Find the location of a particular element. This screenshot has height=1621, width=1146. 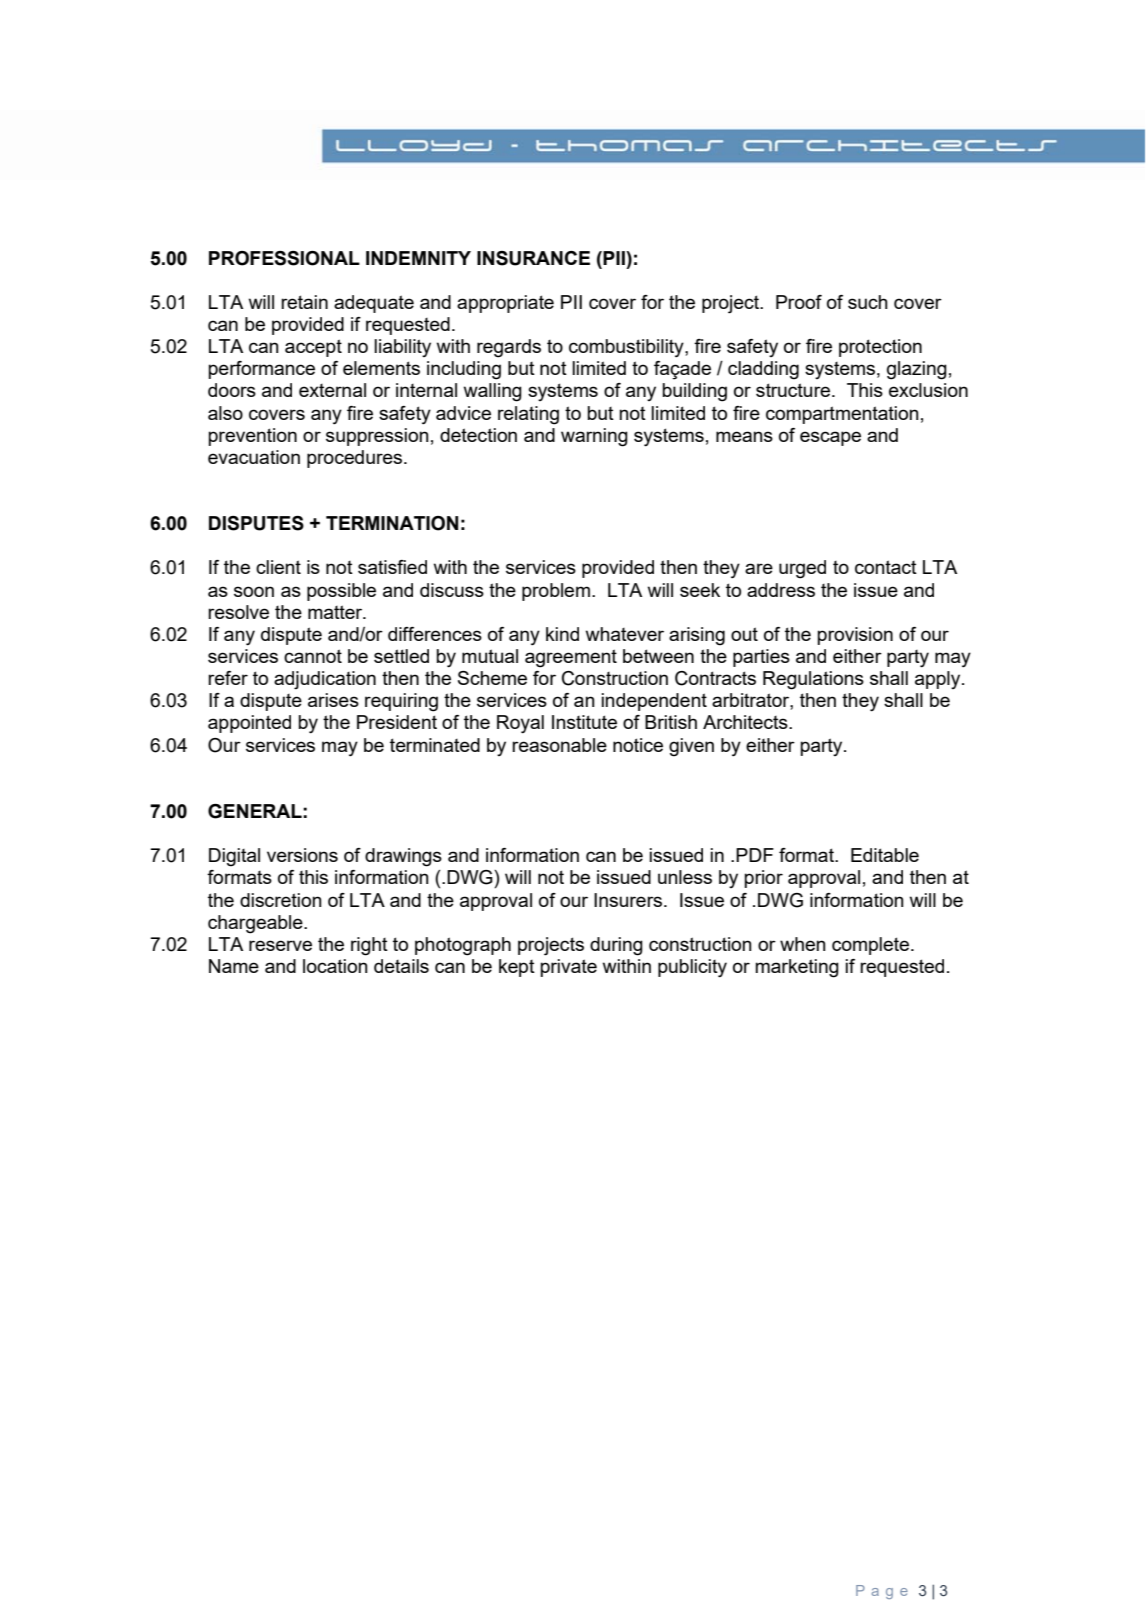

INSURANCE is located at coordinates (533, 258).
